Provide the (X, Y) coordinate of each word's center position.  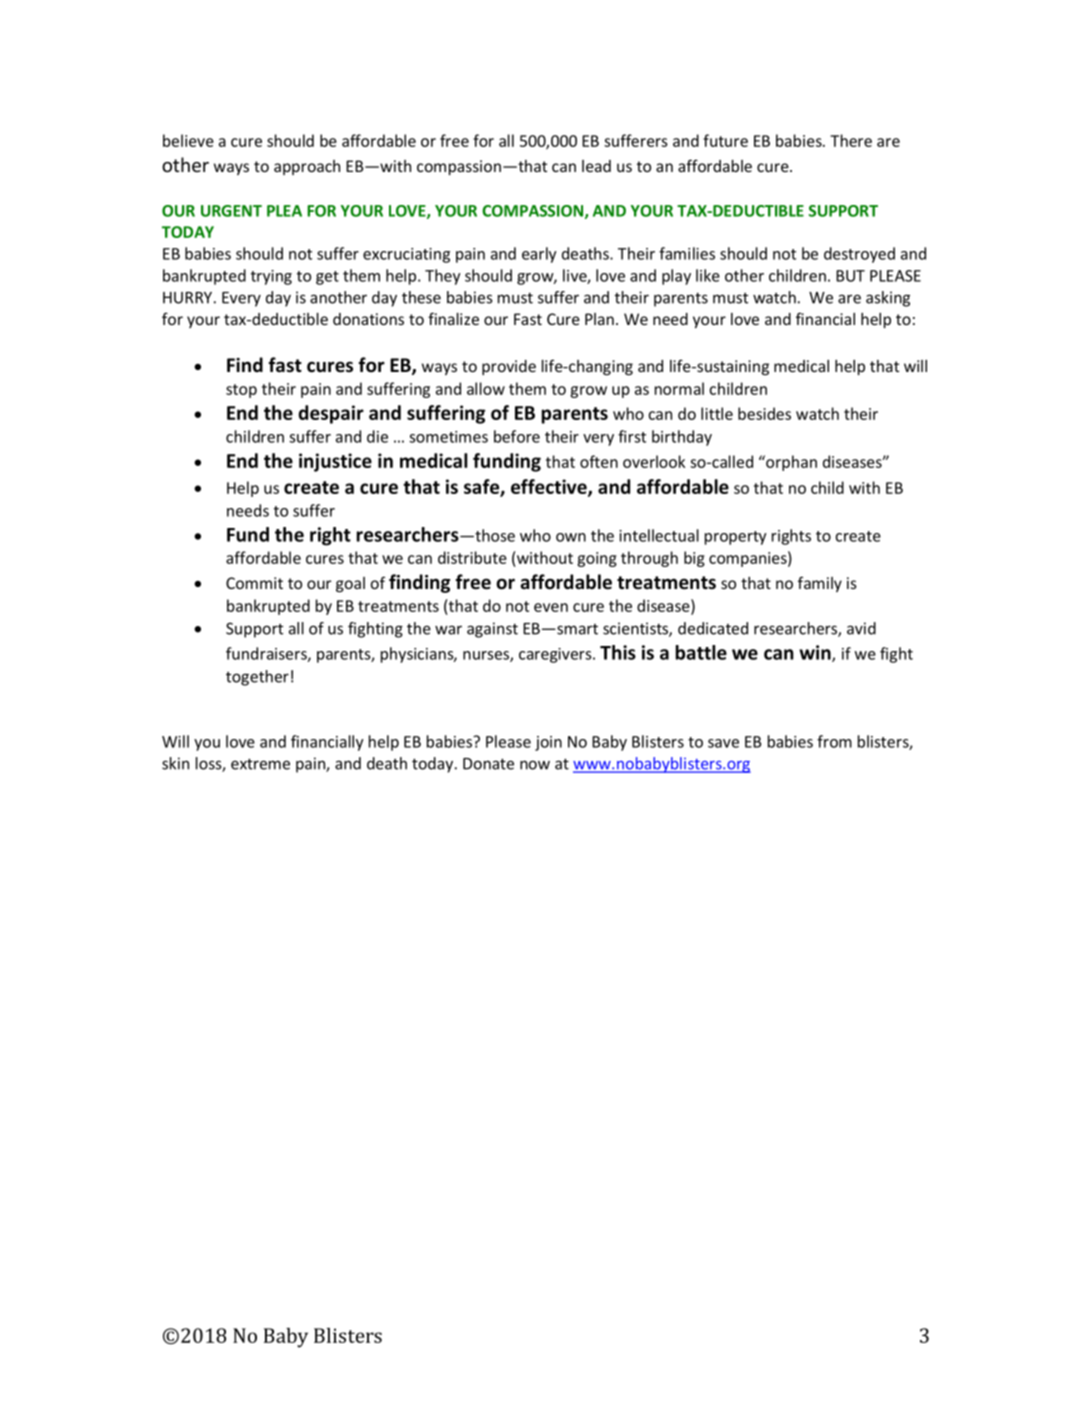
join (548, 743)
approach (307, 167)
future (725, 140)
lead (596, 166)
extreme (260, 764)
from (834, 741)
